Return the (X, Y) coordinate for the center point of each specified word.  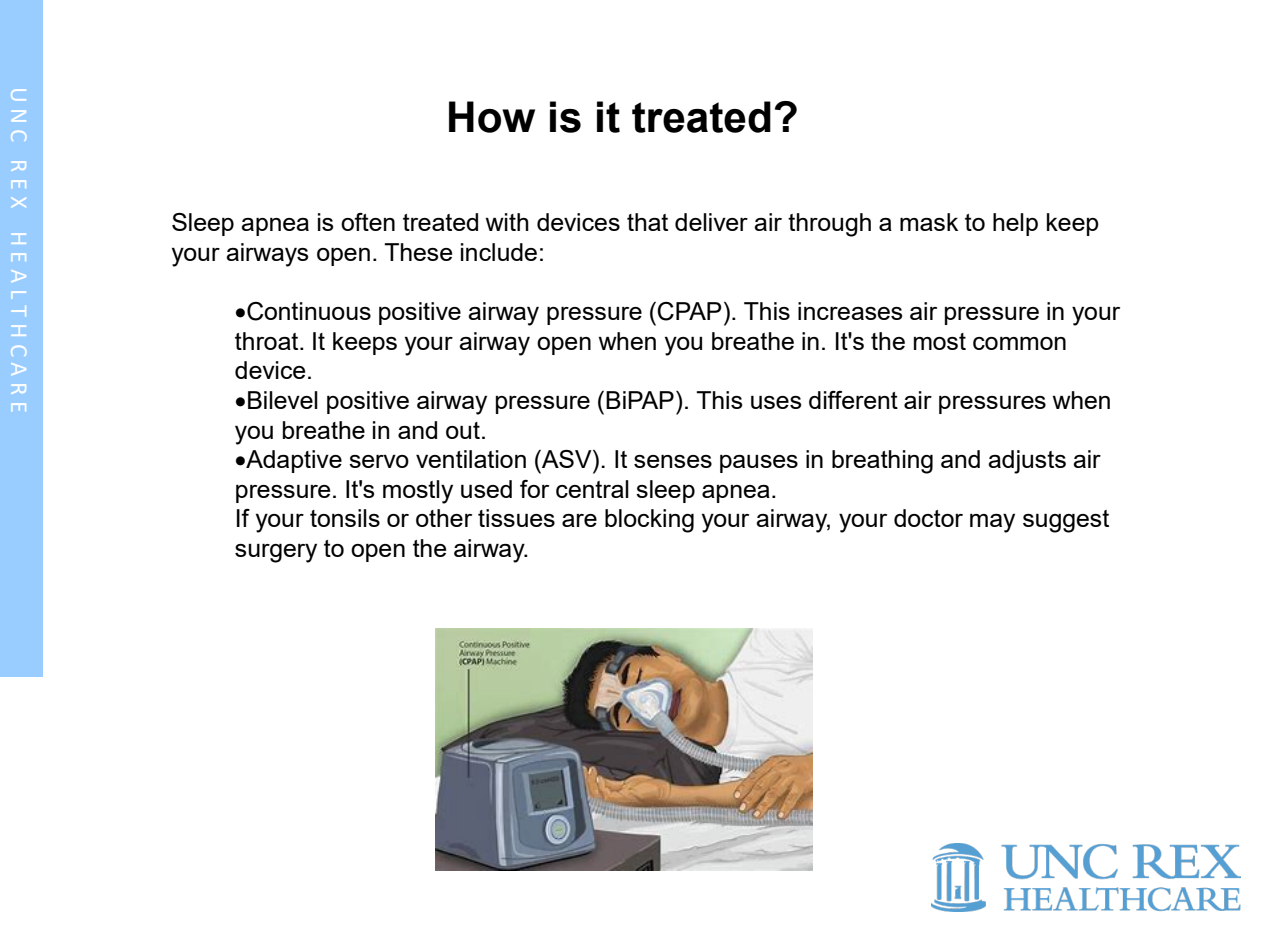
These (418, 252)
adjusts (1027, 462)
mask (929, 222)
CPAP (689, 311)
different (853, 400)
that (647, 222)
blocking (649, 521)
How (492, 117)
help (1015, 224)
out (463, 430)
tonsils (345, 518)
